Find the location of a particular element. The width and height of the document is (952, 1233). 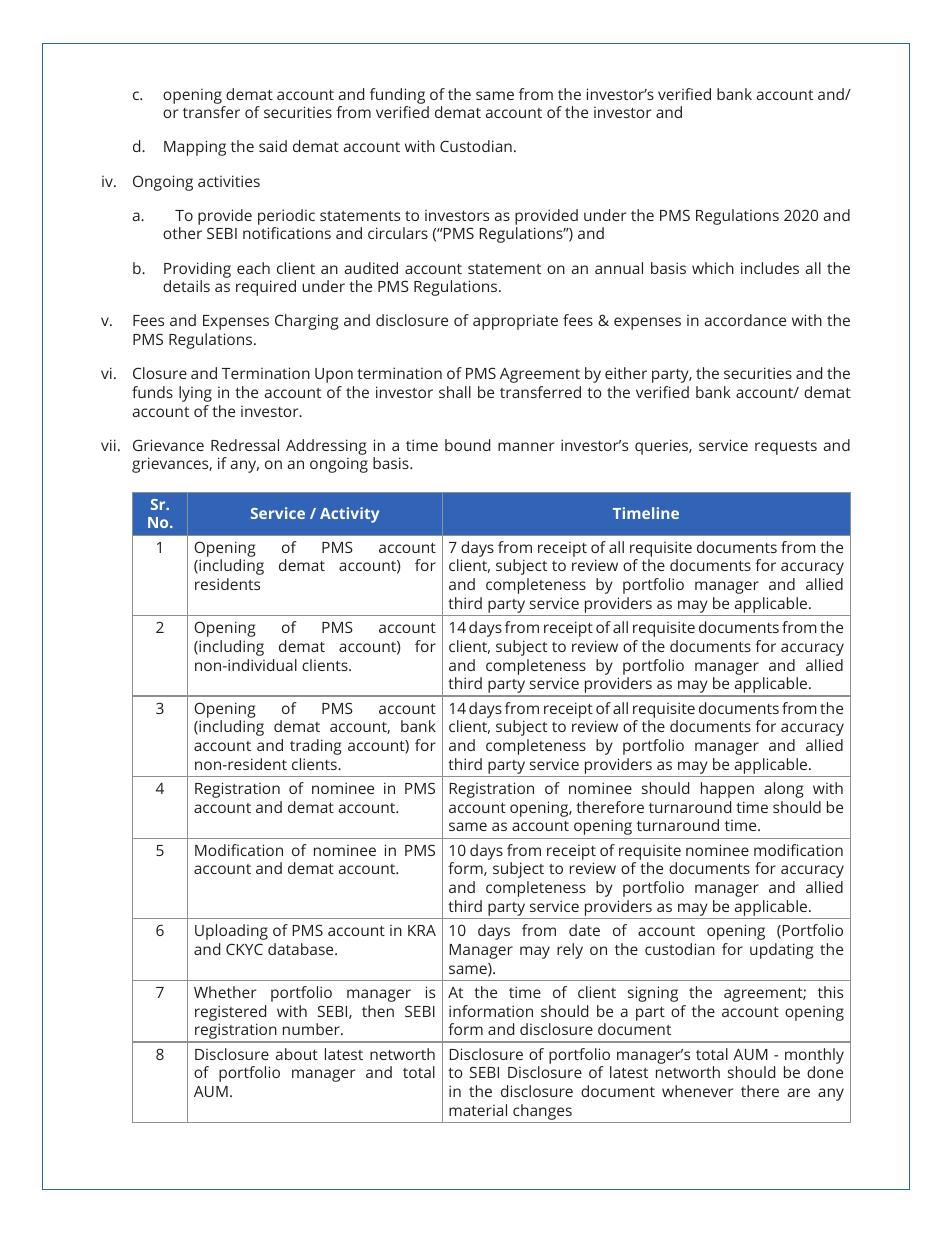

registered is located at coordinates (230, 1013).
